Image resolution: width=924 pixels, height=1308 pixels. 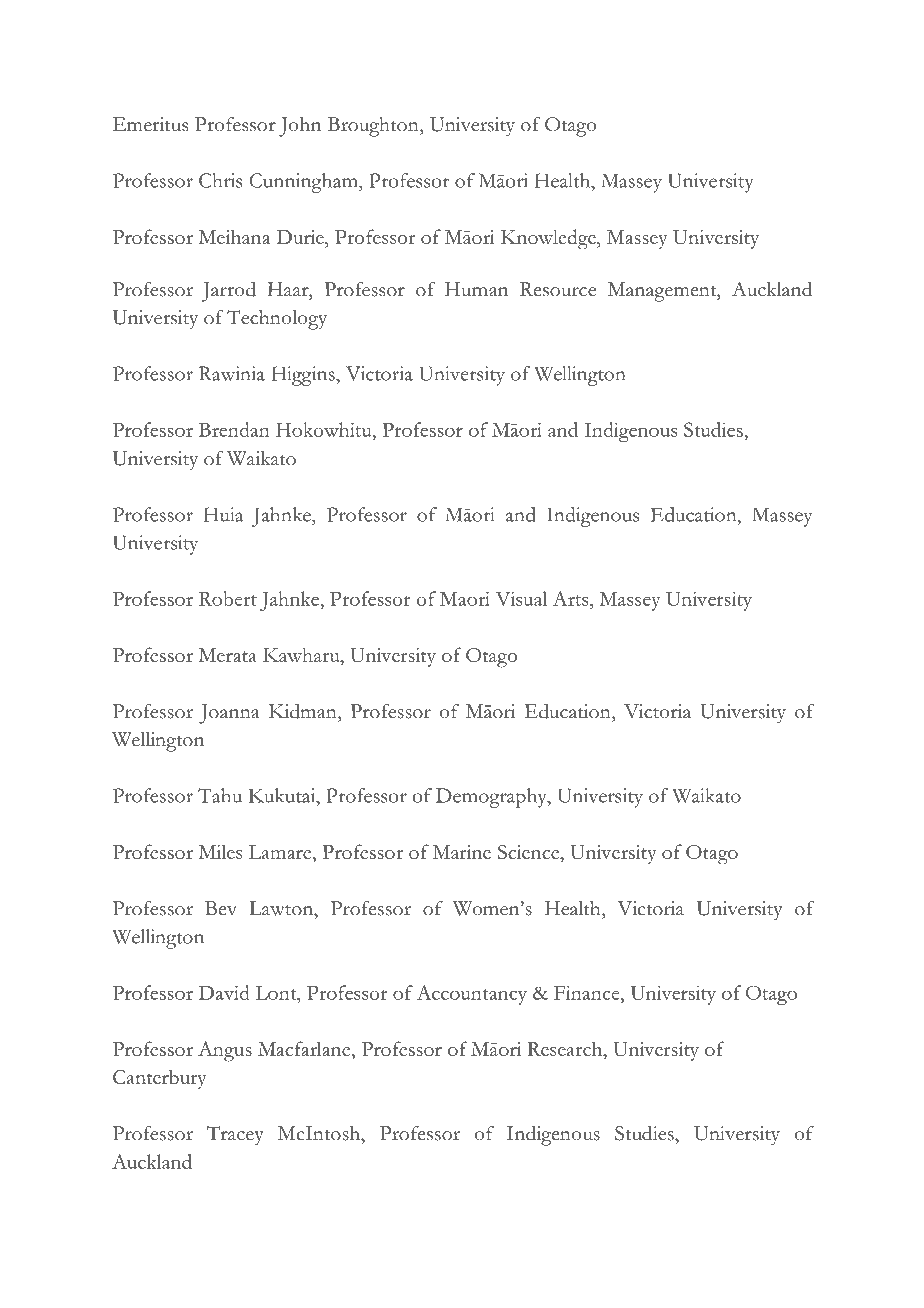 What do you see at coordinates (305, 1050) in the page?
I see `Macfarlane` at bounding box center [305, 1050].
